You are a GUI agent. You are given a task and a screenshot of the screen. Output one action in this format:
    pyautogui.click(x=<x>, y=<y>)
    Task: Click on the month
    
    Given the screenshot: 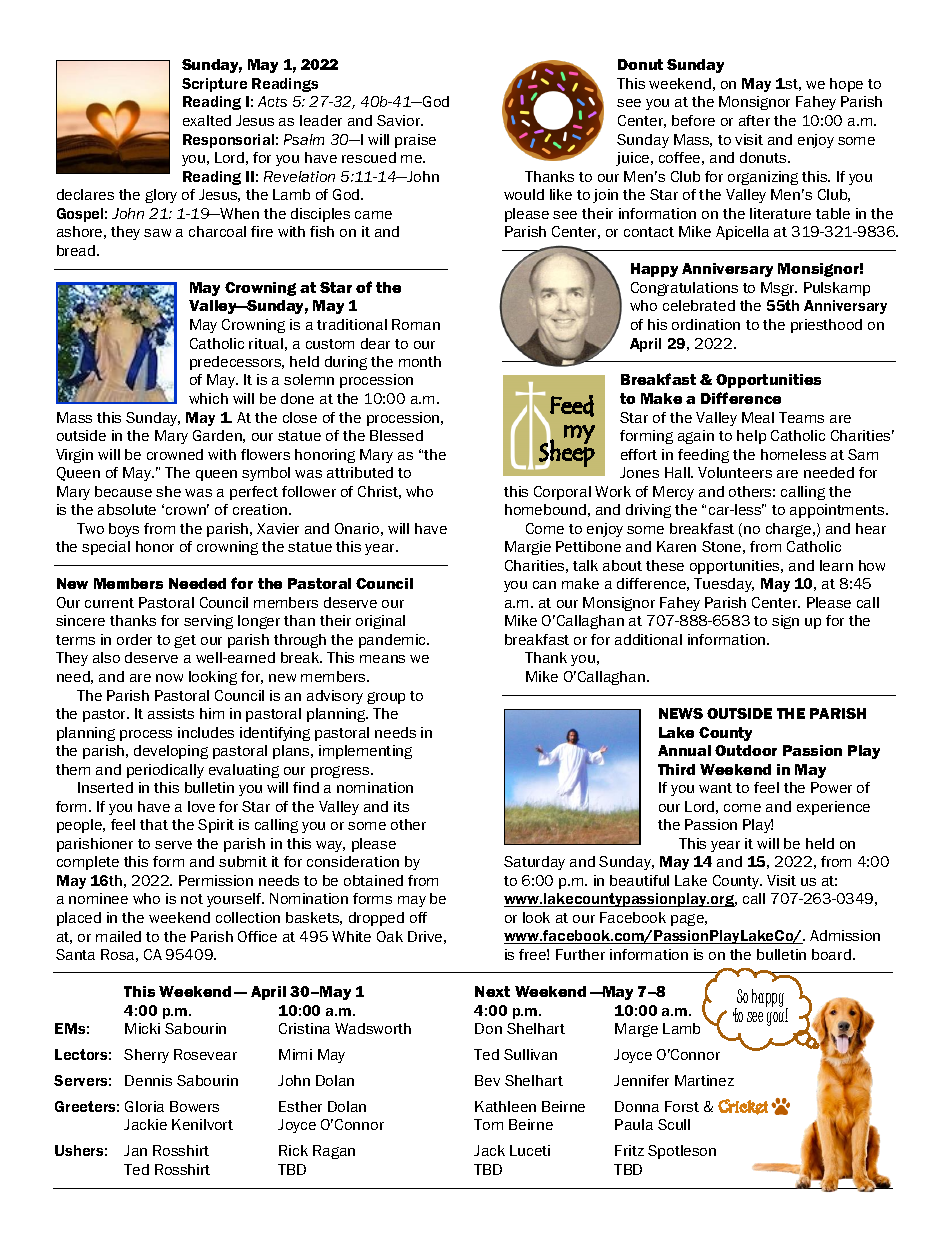 What is the action you would take?
    pyautogui.click(x=420, y=361)
